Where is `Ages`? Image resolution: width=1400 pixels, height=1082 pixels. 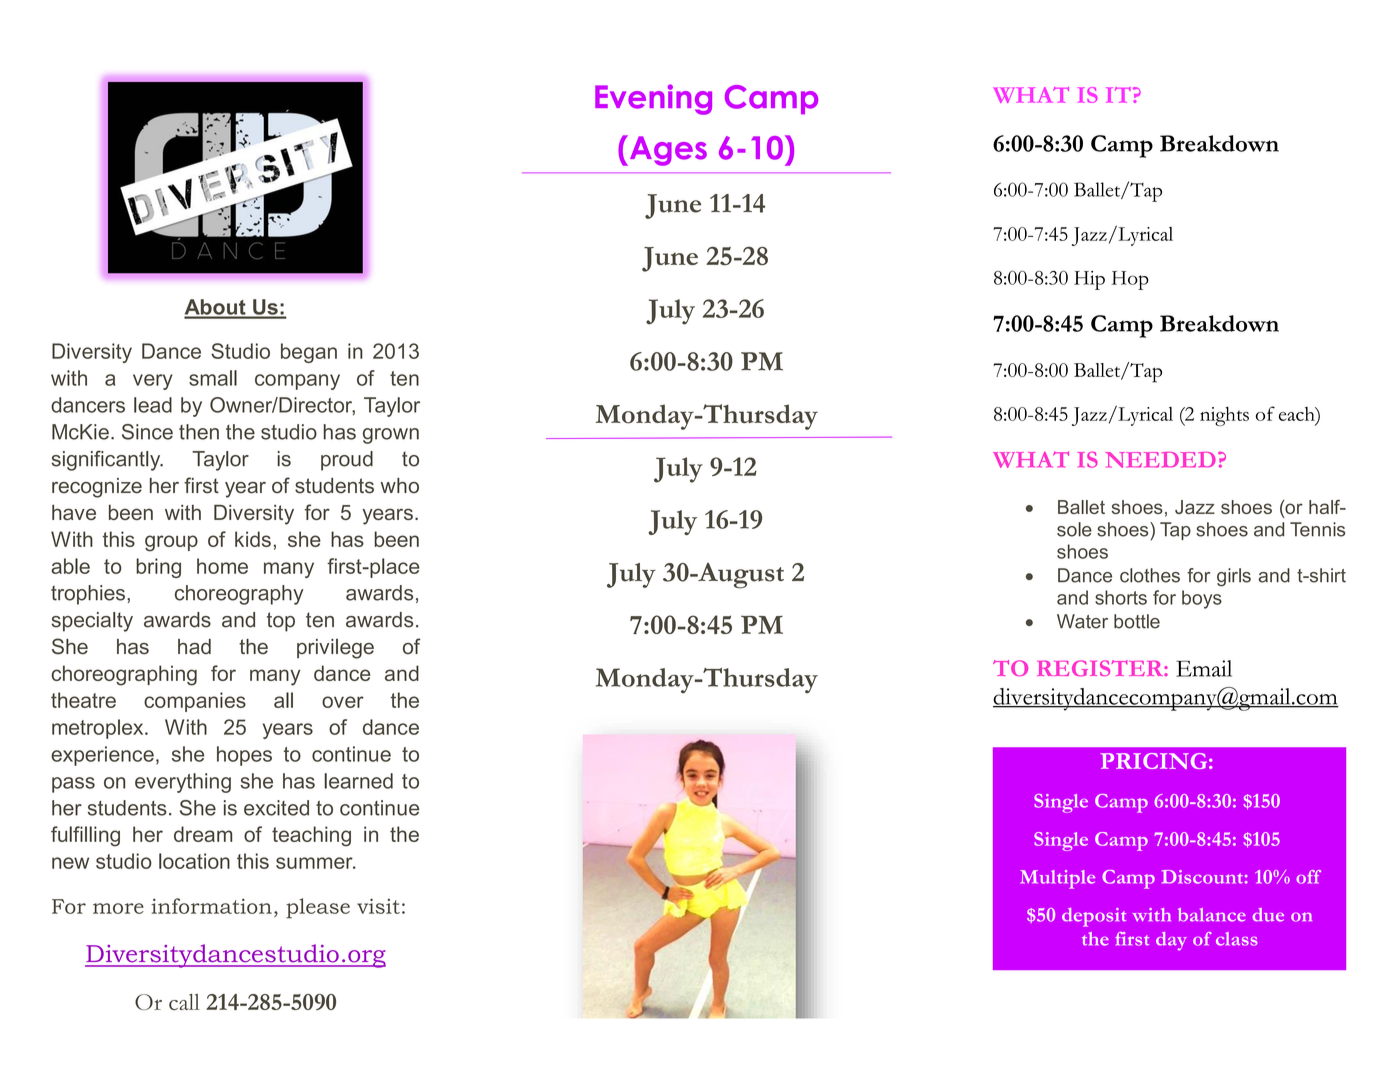 Ages is located at coordinates (667, 150).
